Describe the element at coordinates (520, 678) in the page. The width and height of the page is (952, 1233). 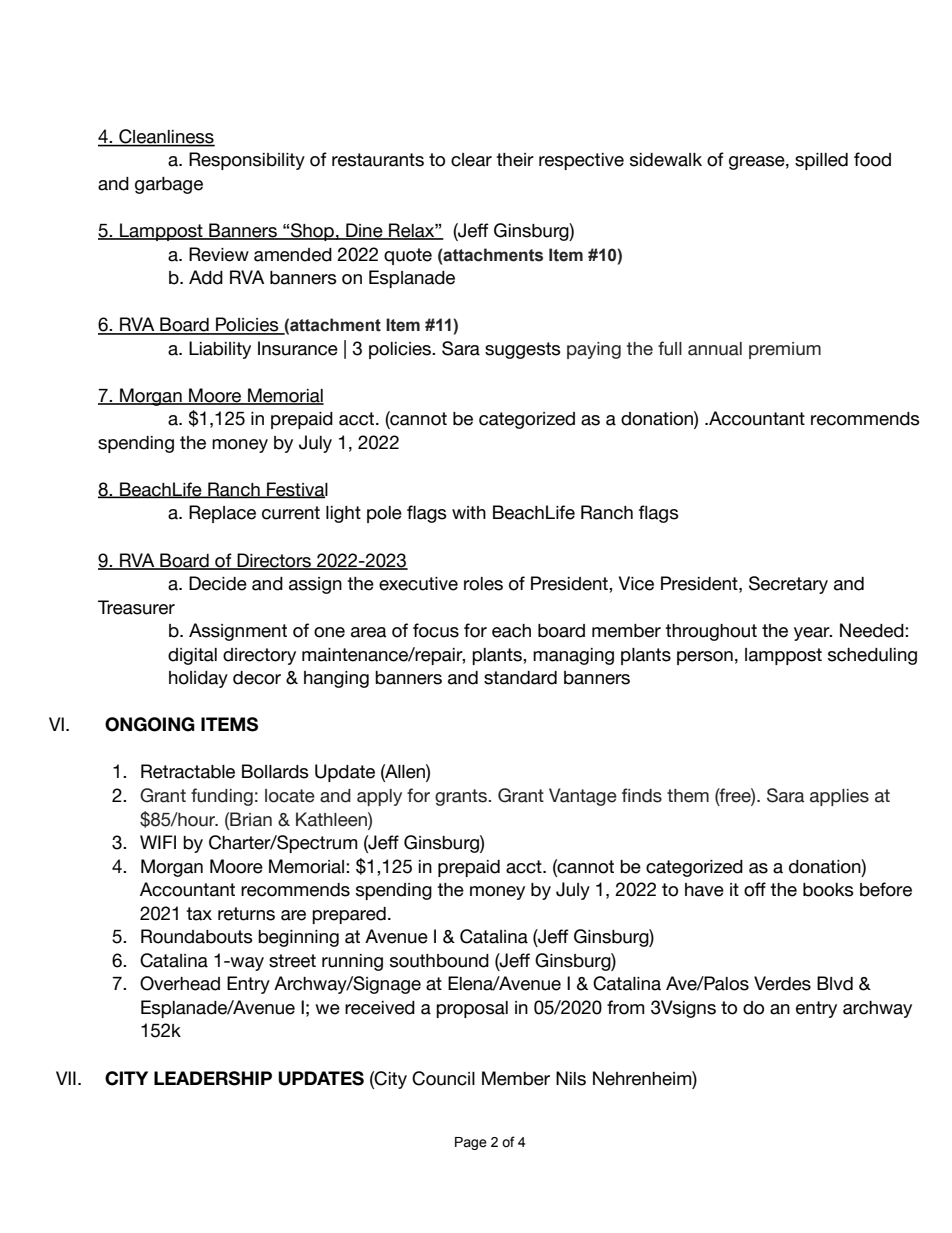
I see `standard` at that location.
